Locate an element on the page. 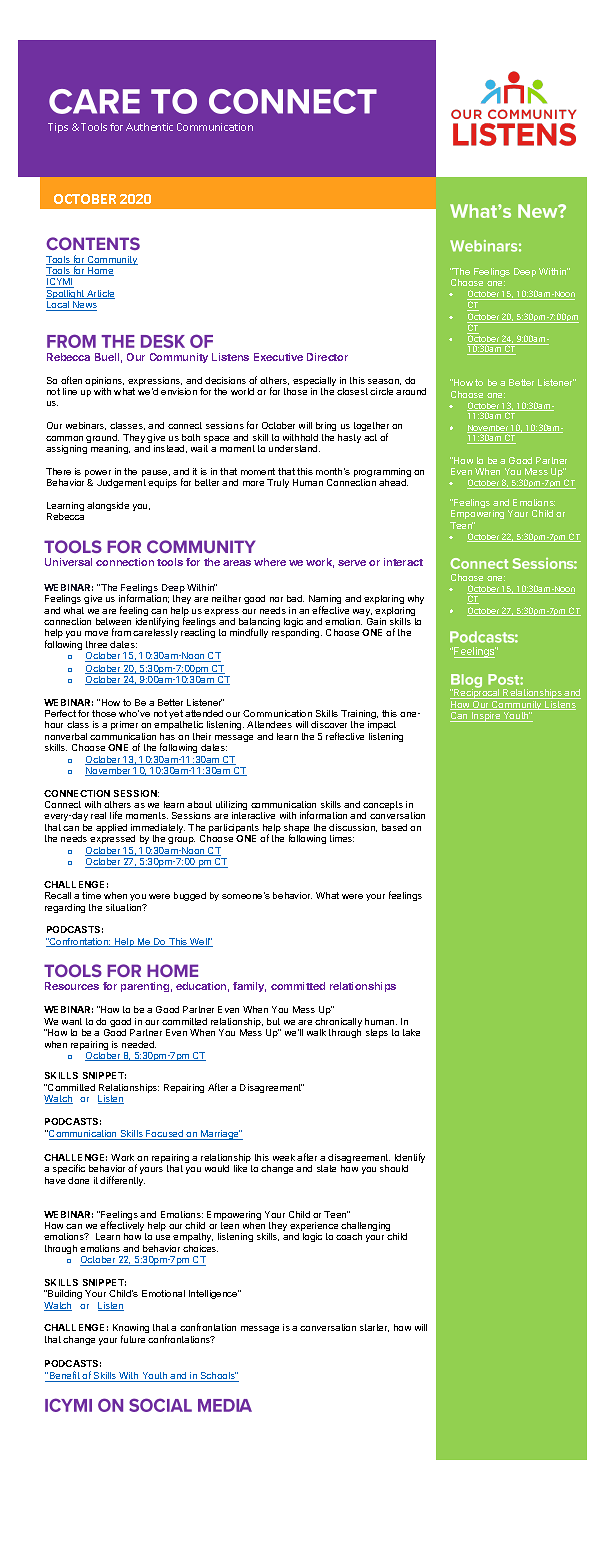 The height and width of the image is (1568, 605). applied is located at coordinates (111, 828).
